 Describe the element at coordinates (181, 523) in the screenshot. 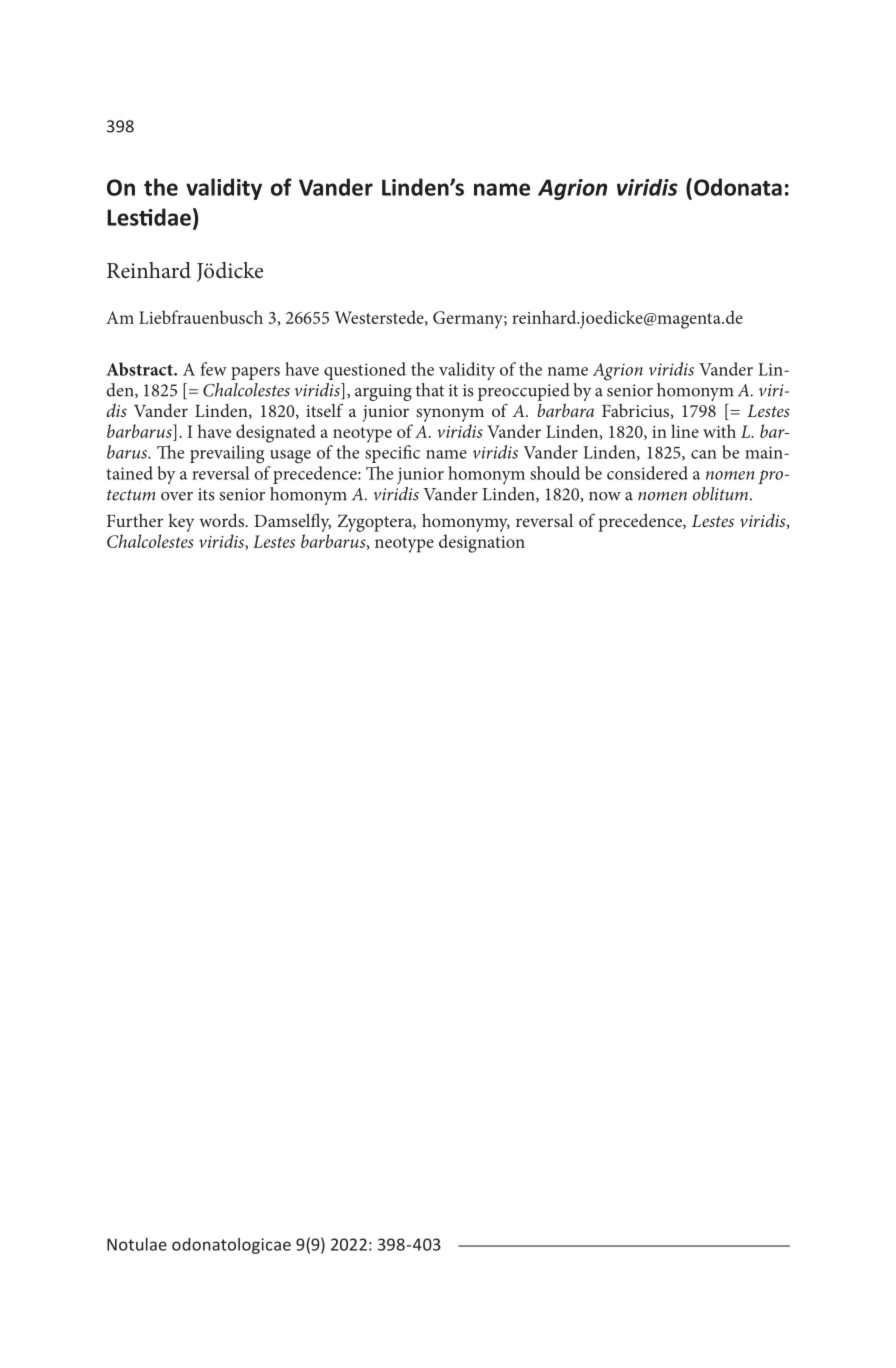

I see `key` at that location.
